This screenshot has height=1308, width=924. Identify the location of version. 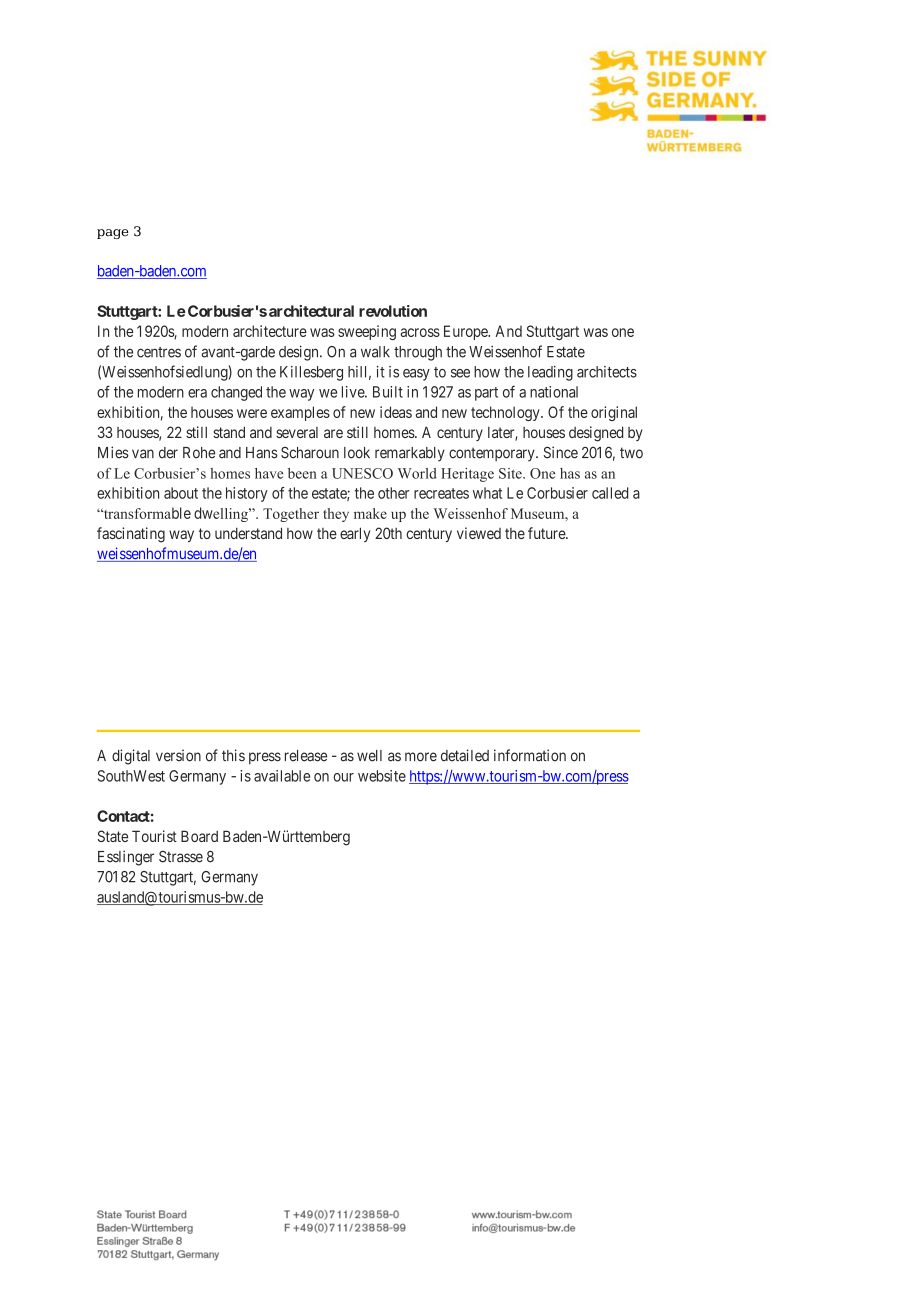
(178, 755).
